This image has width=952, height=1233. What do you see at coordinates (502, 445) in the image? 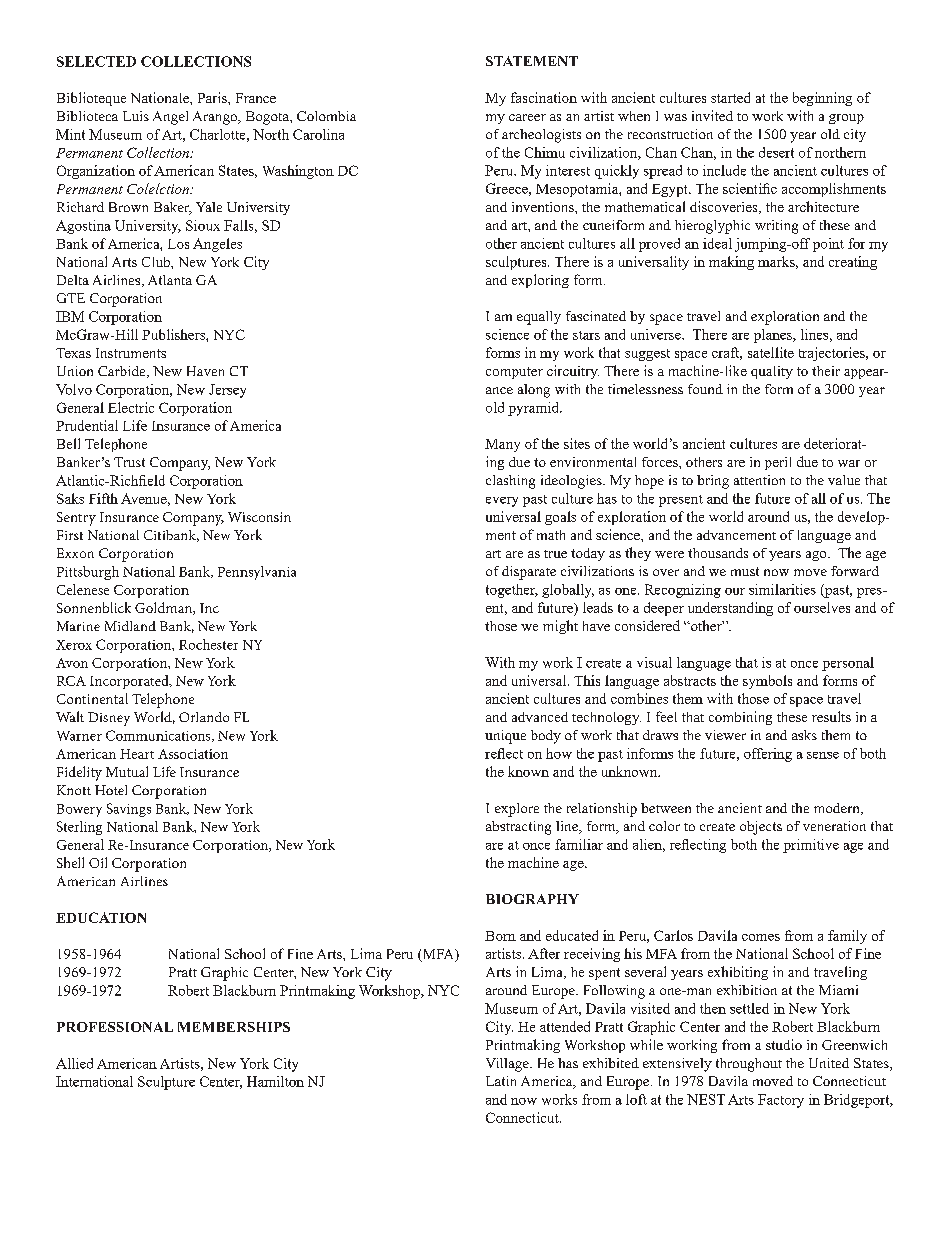
I see `Many` at bounding box center [502, 445].
